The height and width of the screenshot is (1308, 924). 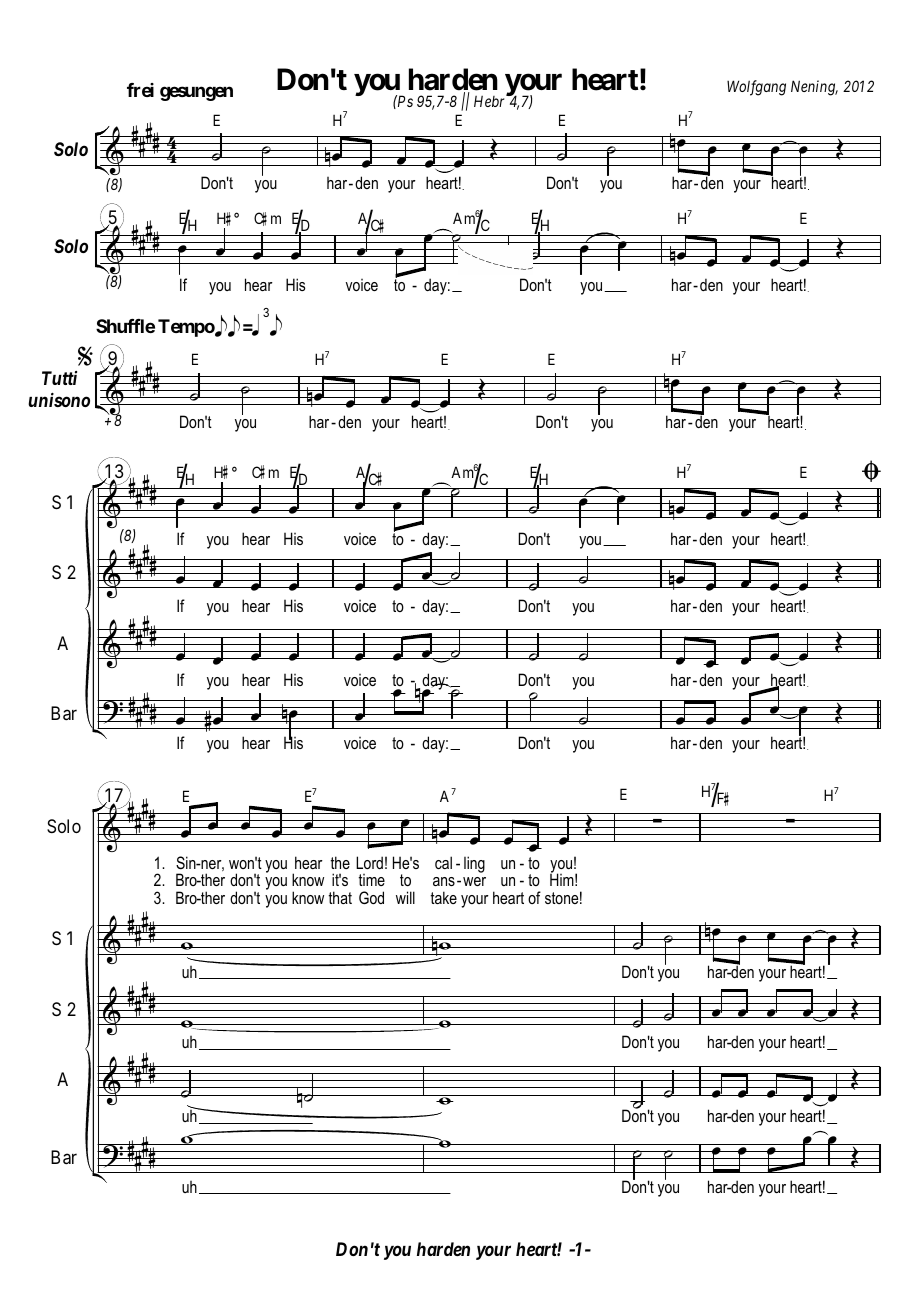 I want to click on will, so click(x=405, y=897).
